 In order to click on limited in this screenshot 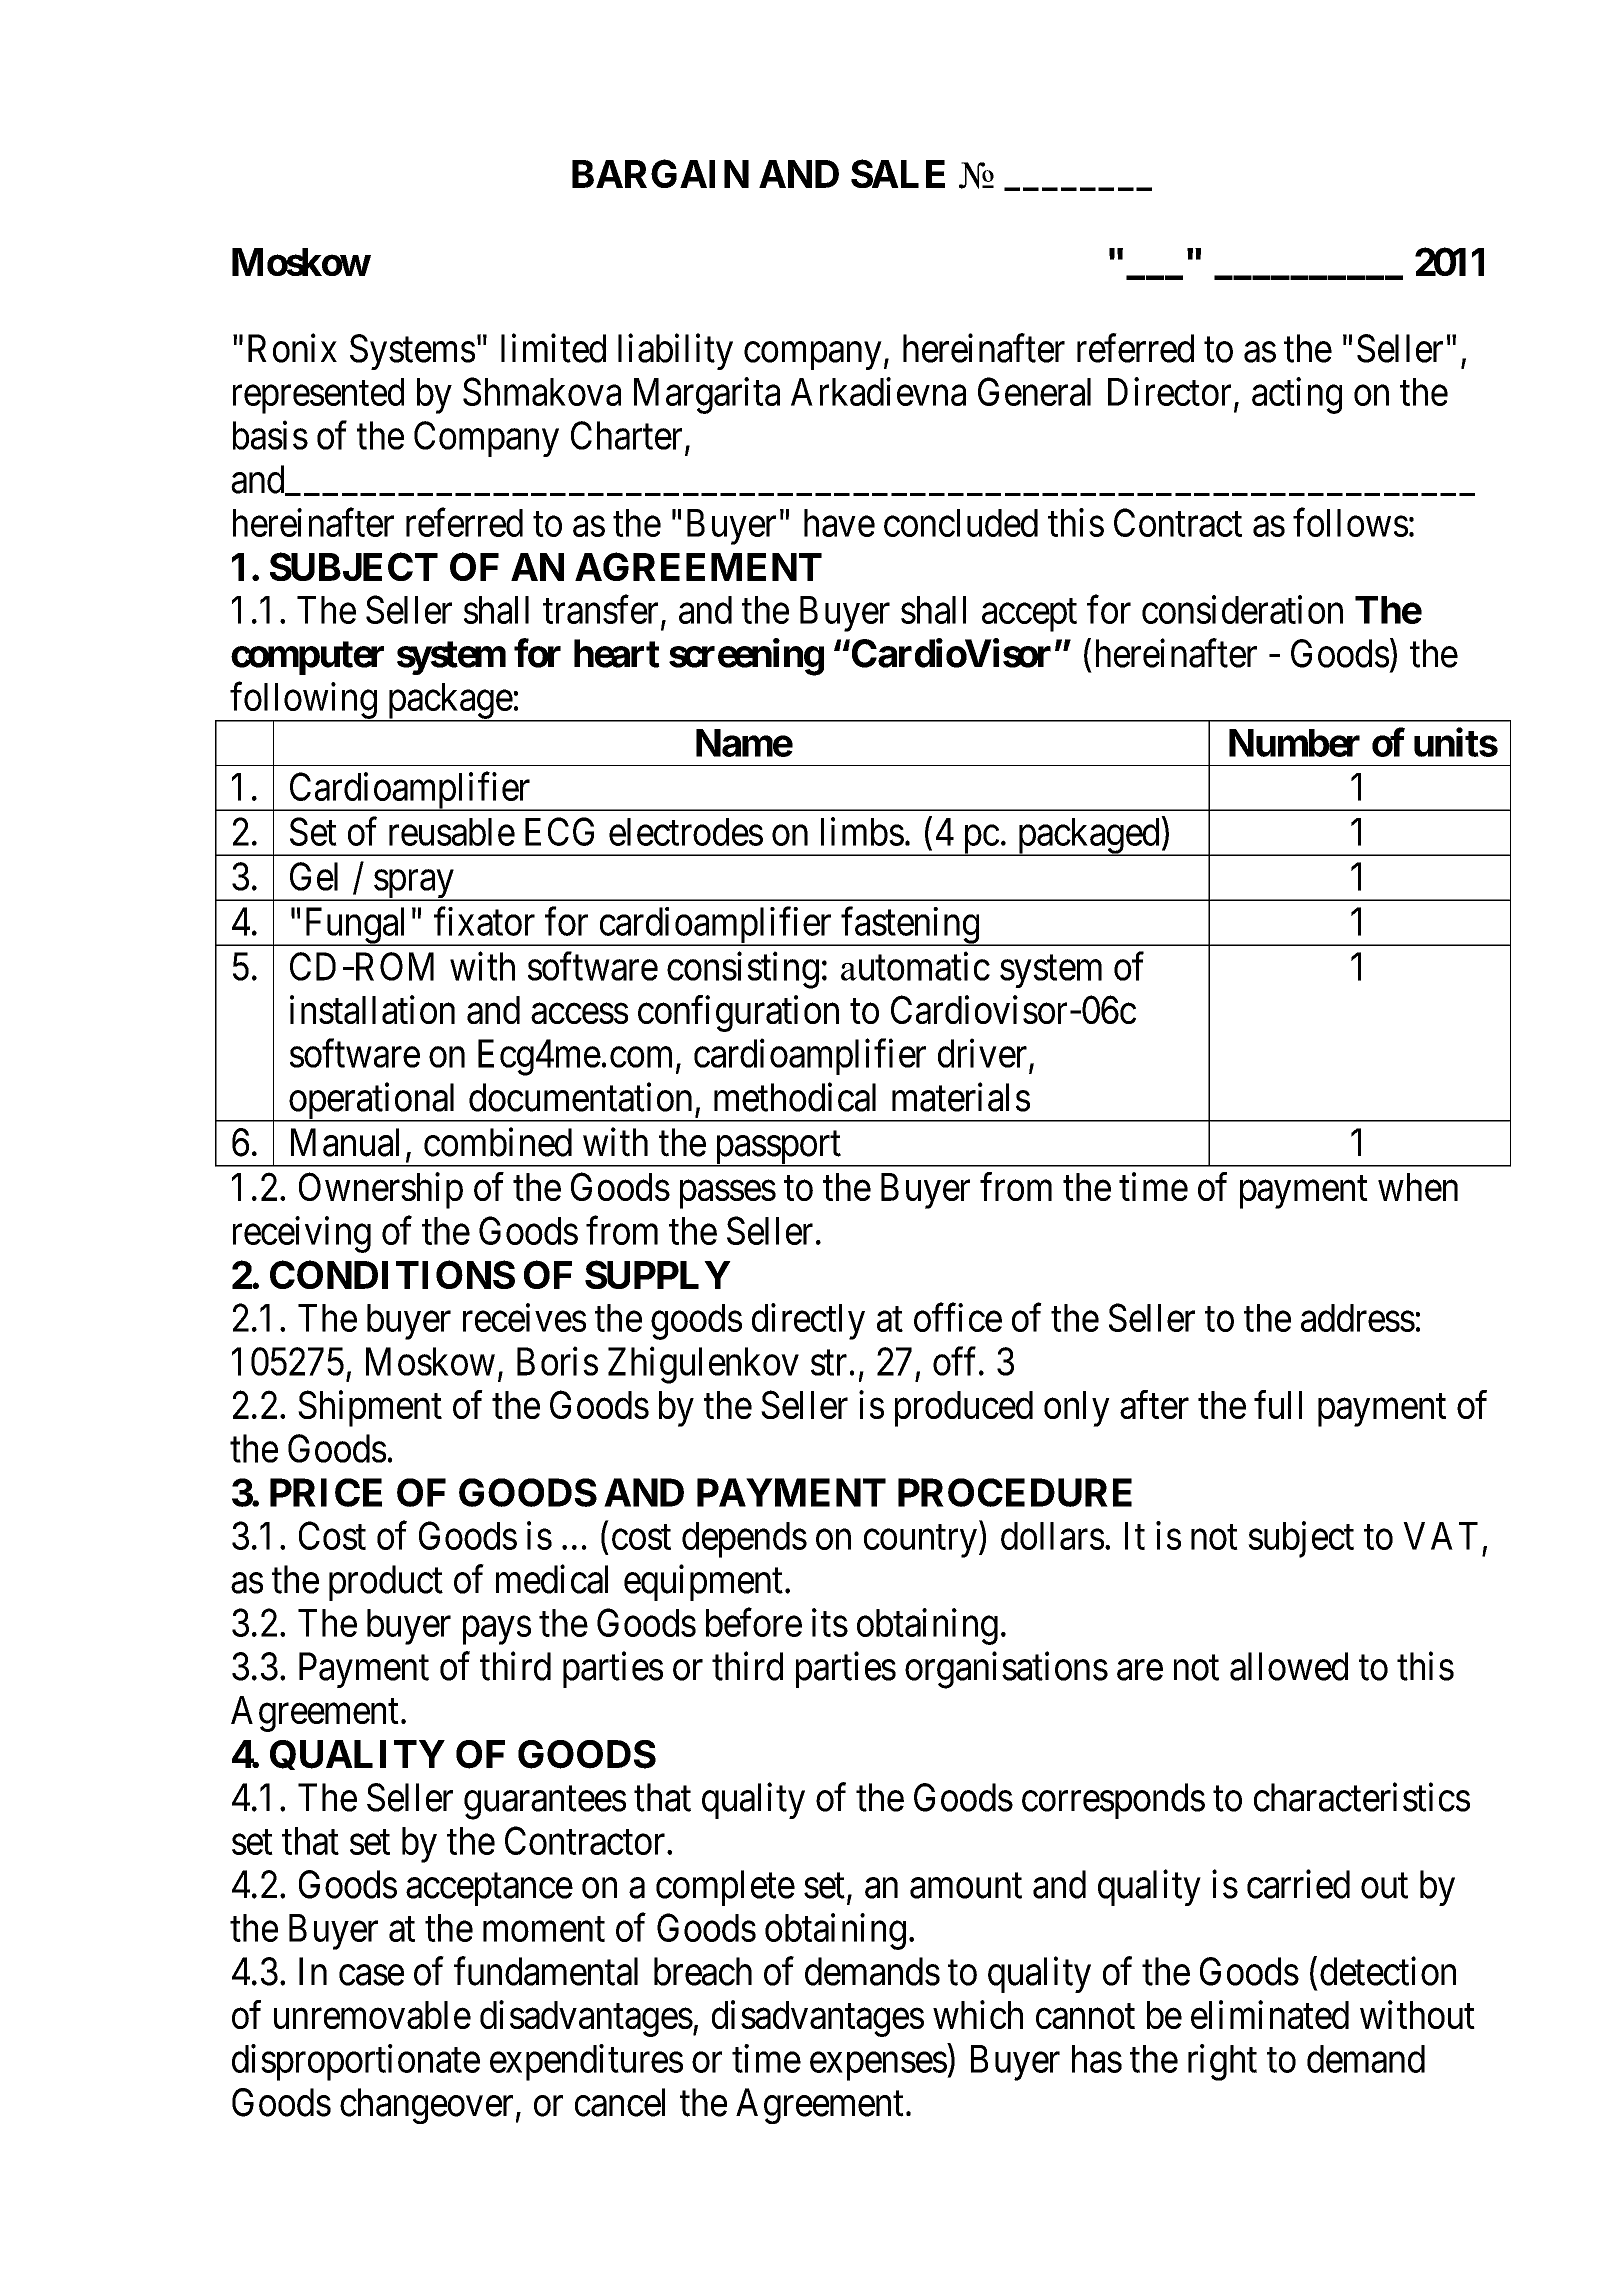, I will do `click(553, 348)`.
